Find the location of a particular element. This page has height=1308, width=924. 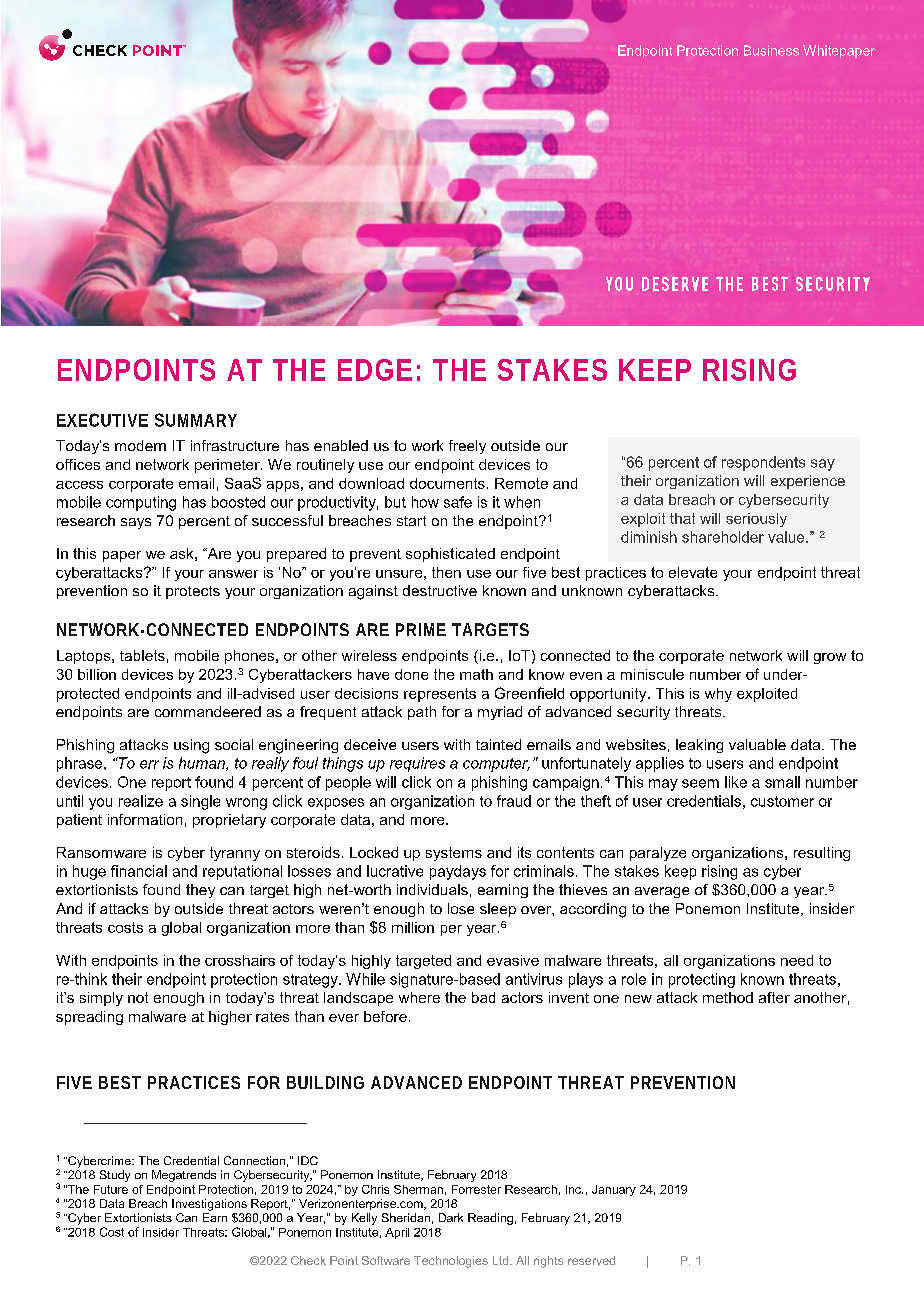

why is located at coordinates (718, 695).
